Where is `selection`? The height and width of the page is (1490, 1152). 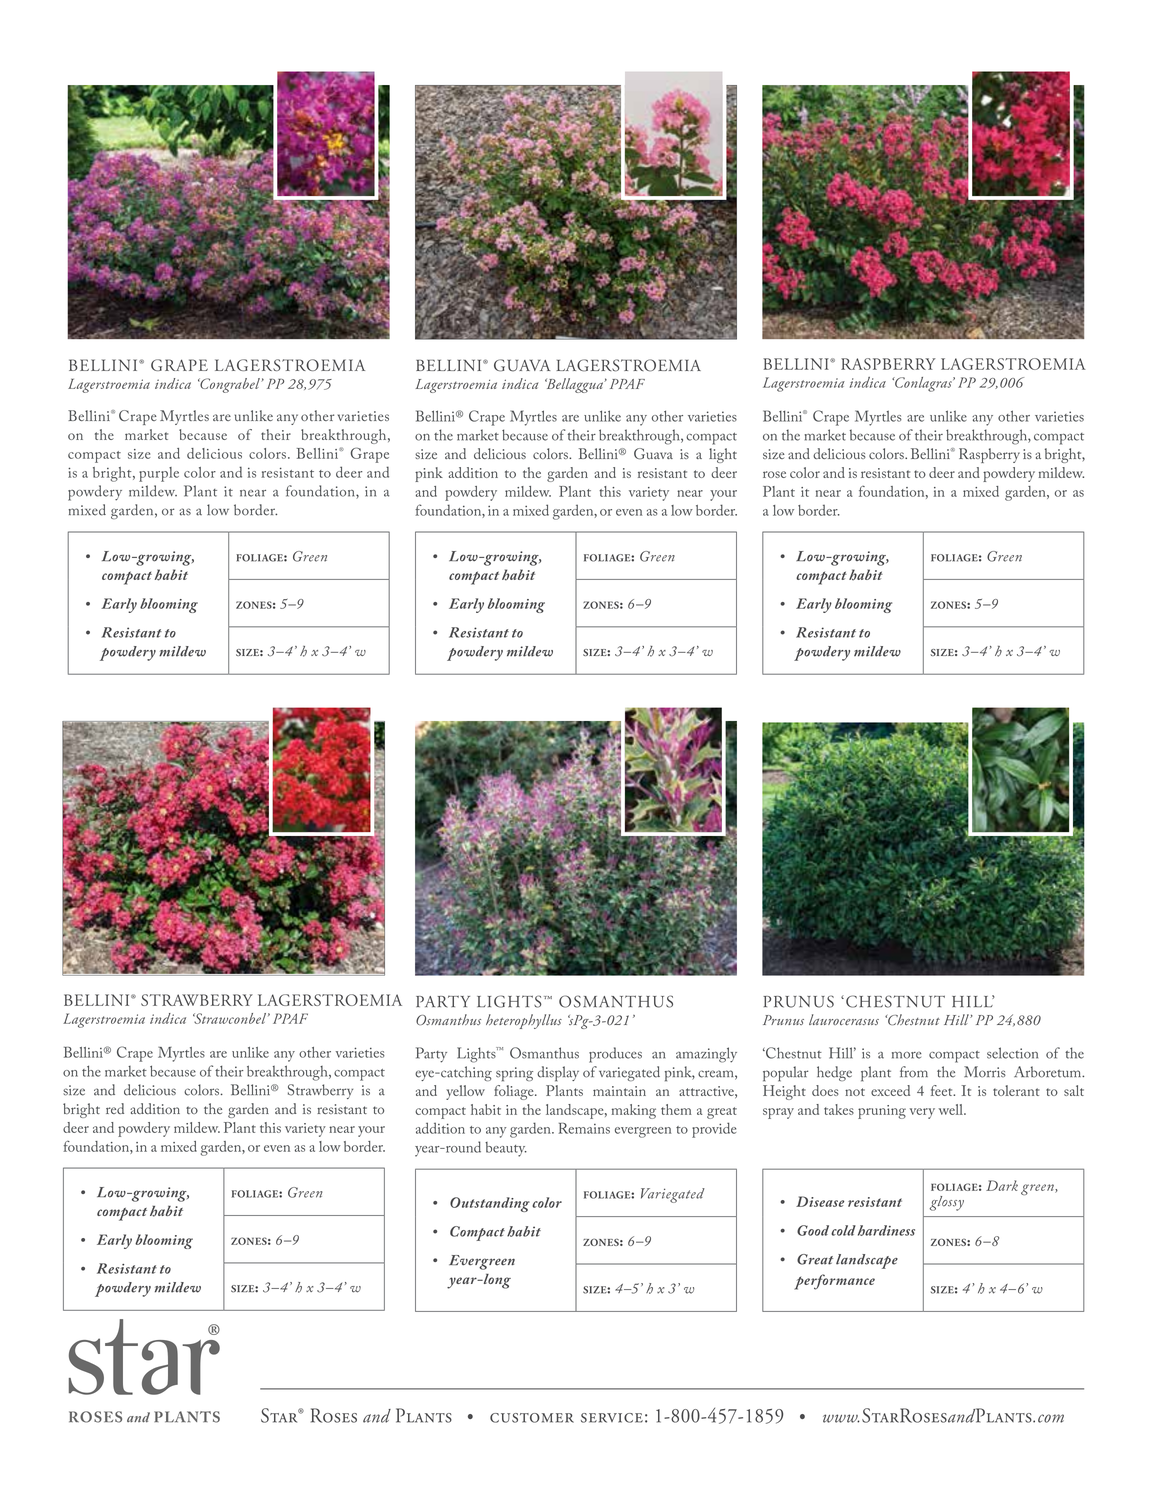
selection is located at coordinates (1012, 1053).
